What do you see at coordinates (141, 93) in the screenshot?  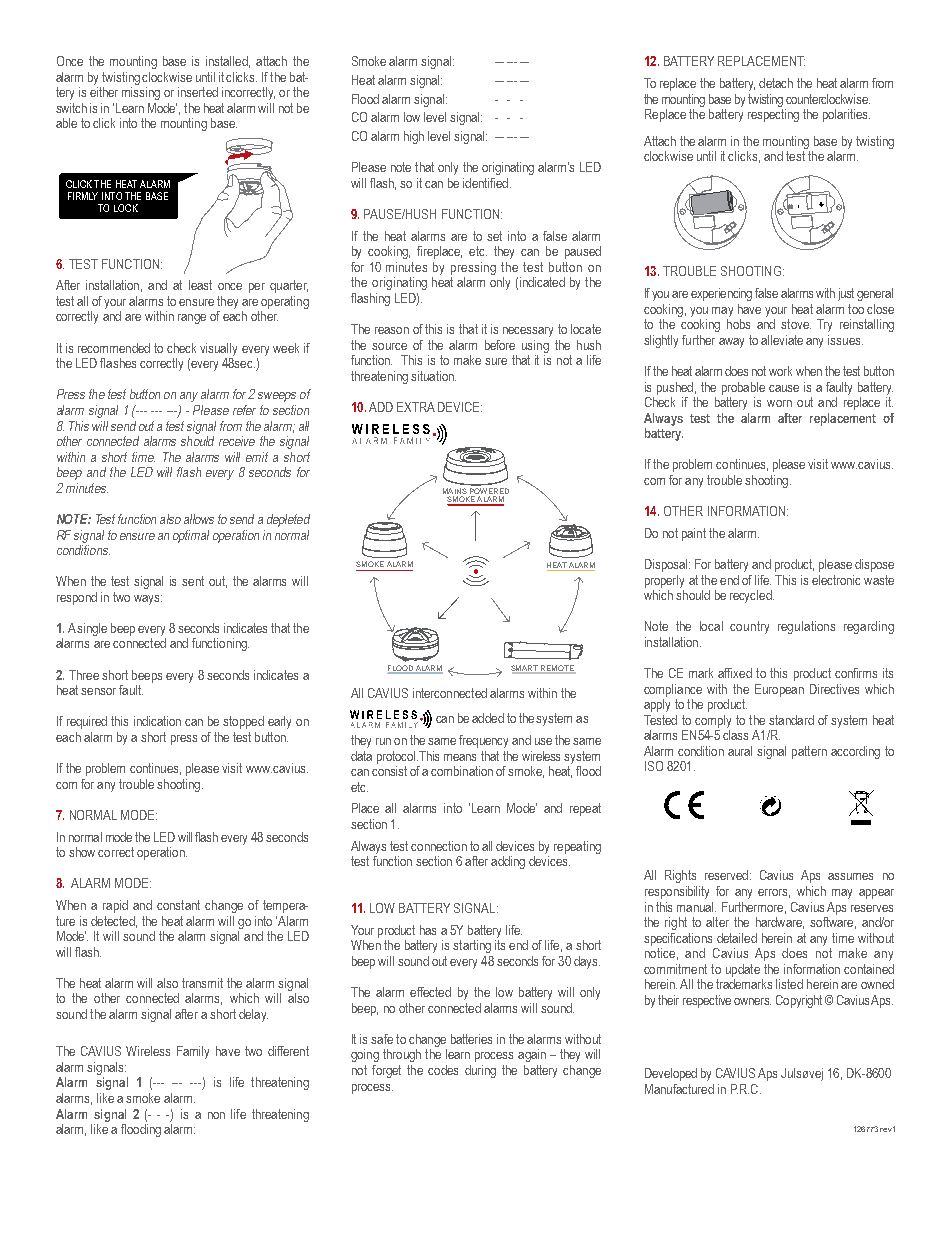 I see `missing` at bounding box center [141, 93].
